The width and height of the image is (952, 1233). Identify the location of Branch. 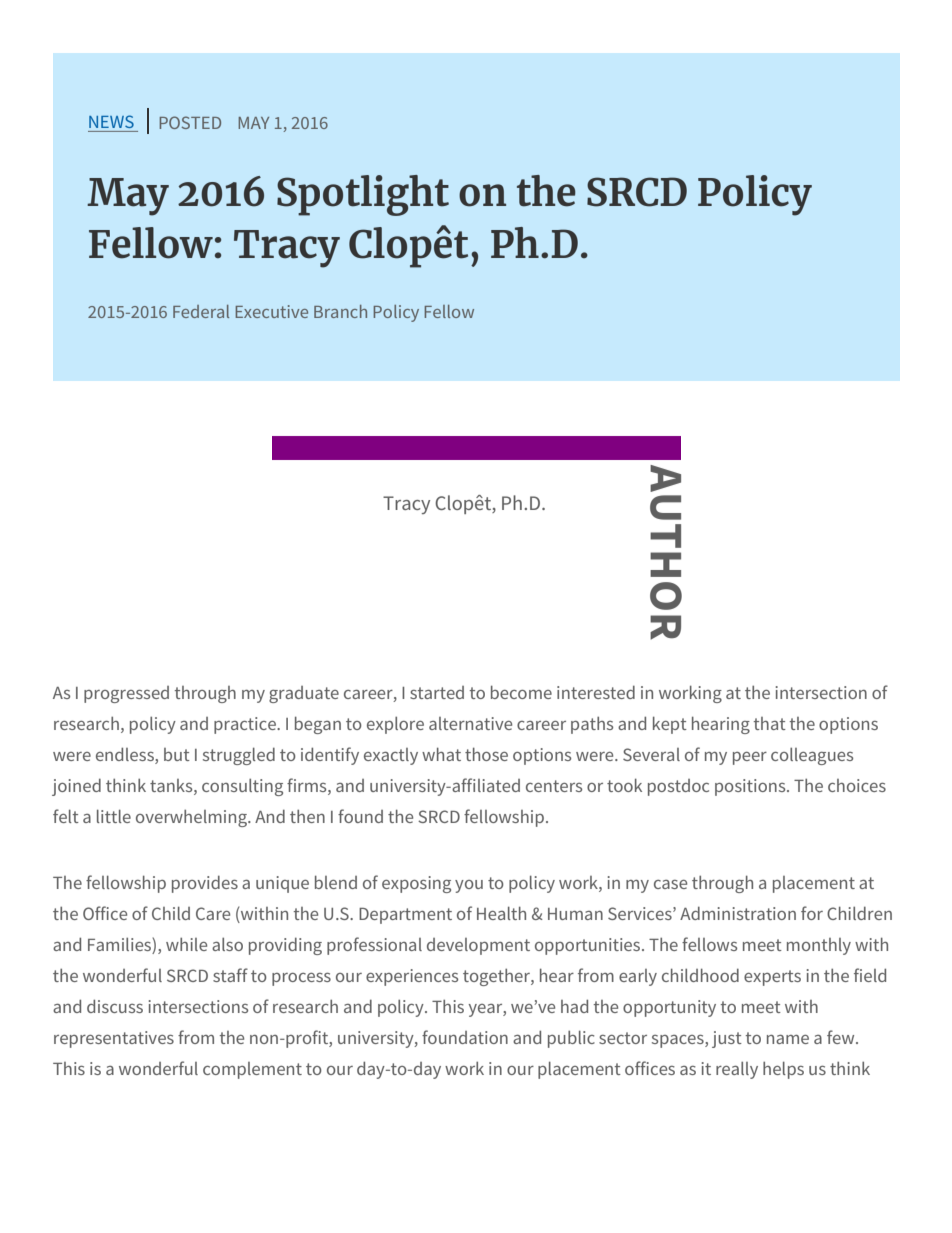
(340, 311).
